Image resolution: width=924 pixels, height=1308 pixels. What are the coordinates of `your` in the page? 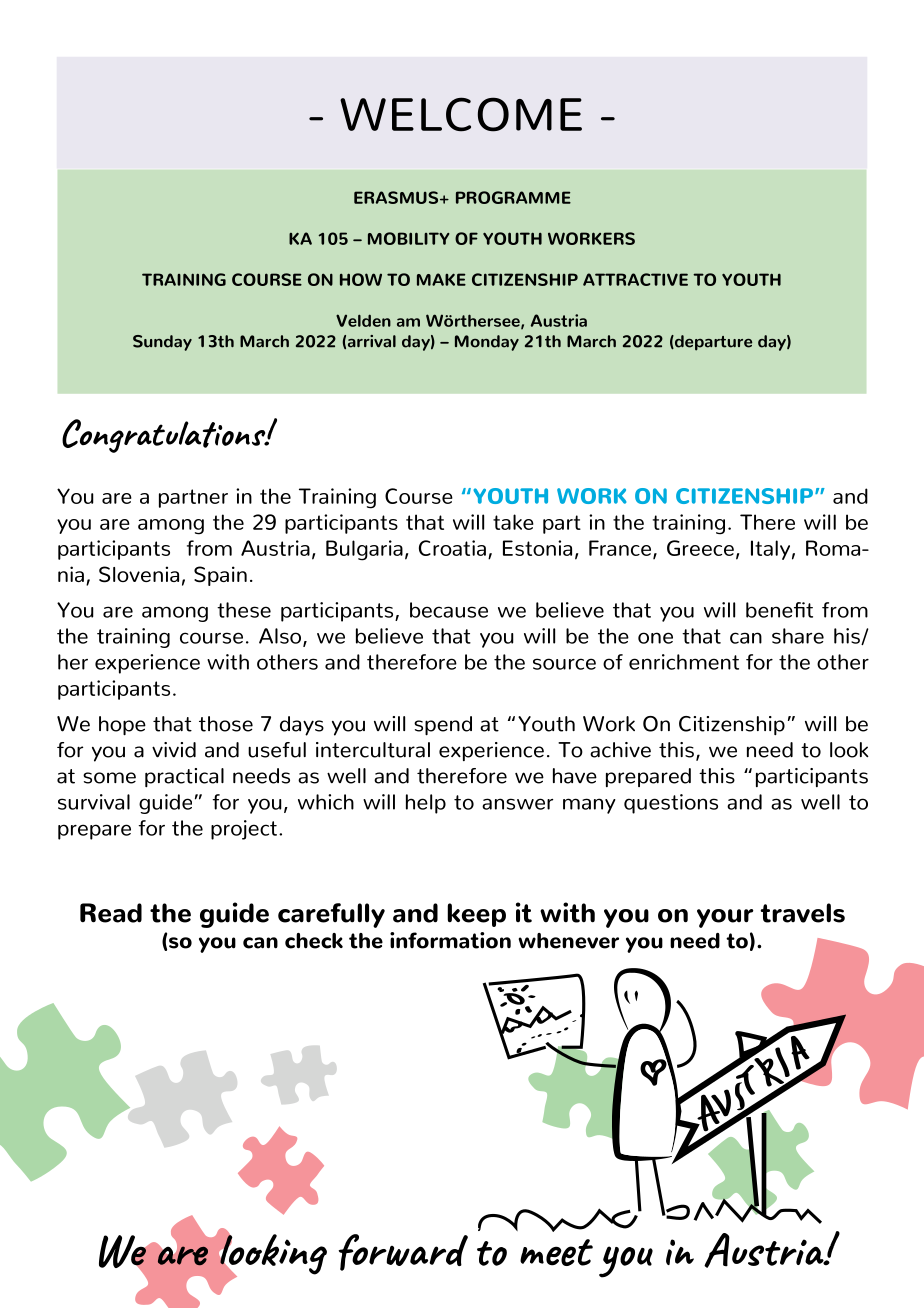 It's located at (725, 918).
